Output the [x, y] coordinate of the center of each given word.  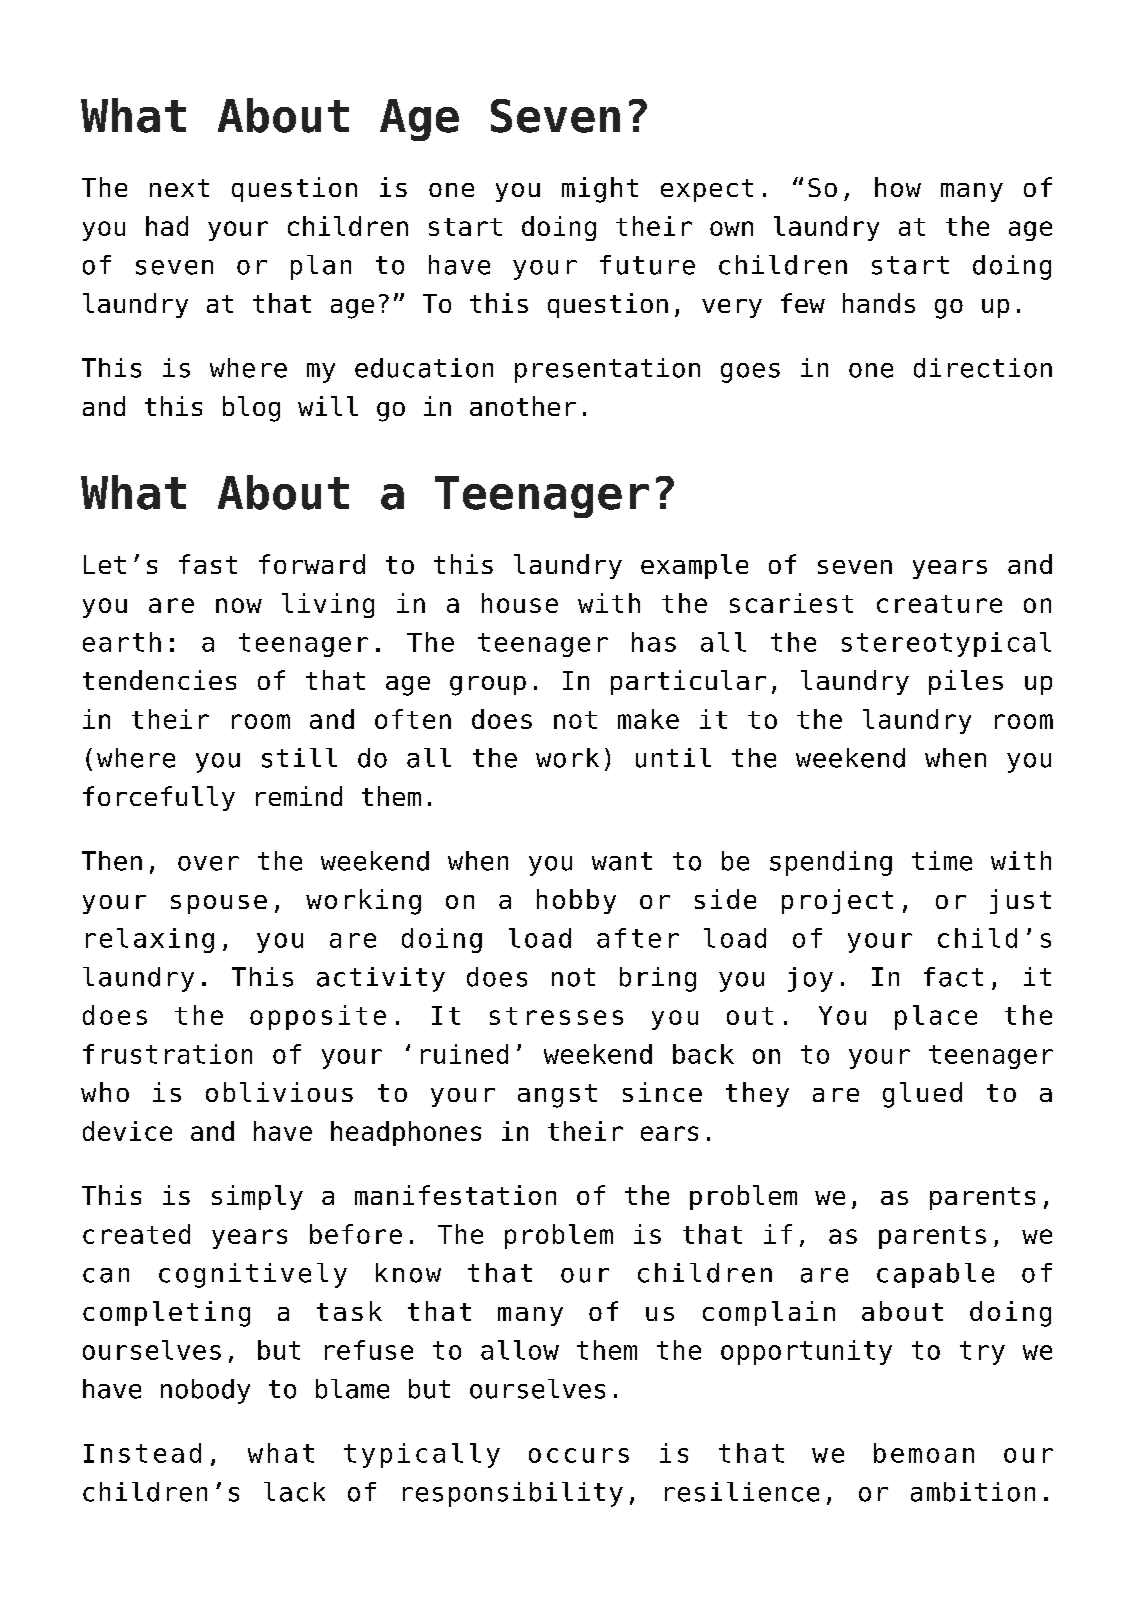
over [208, 863]
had [167, 226]
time [942, 861]
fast [208, 564]
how [898, 187]
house [520, 603]
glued [922, 1095]
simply [257, 1197]
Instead [142, 1453]
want [622, 861]
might [600, 190]
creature [939, 604]
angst [557, 1096]
